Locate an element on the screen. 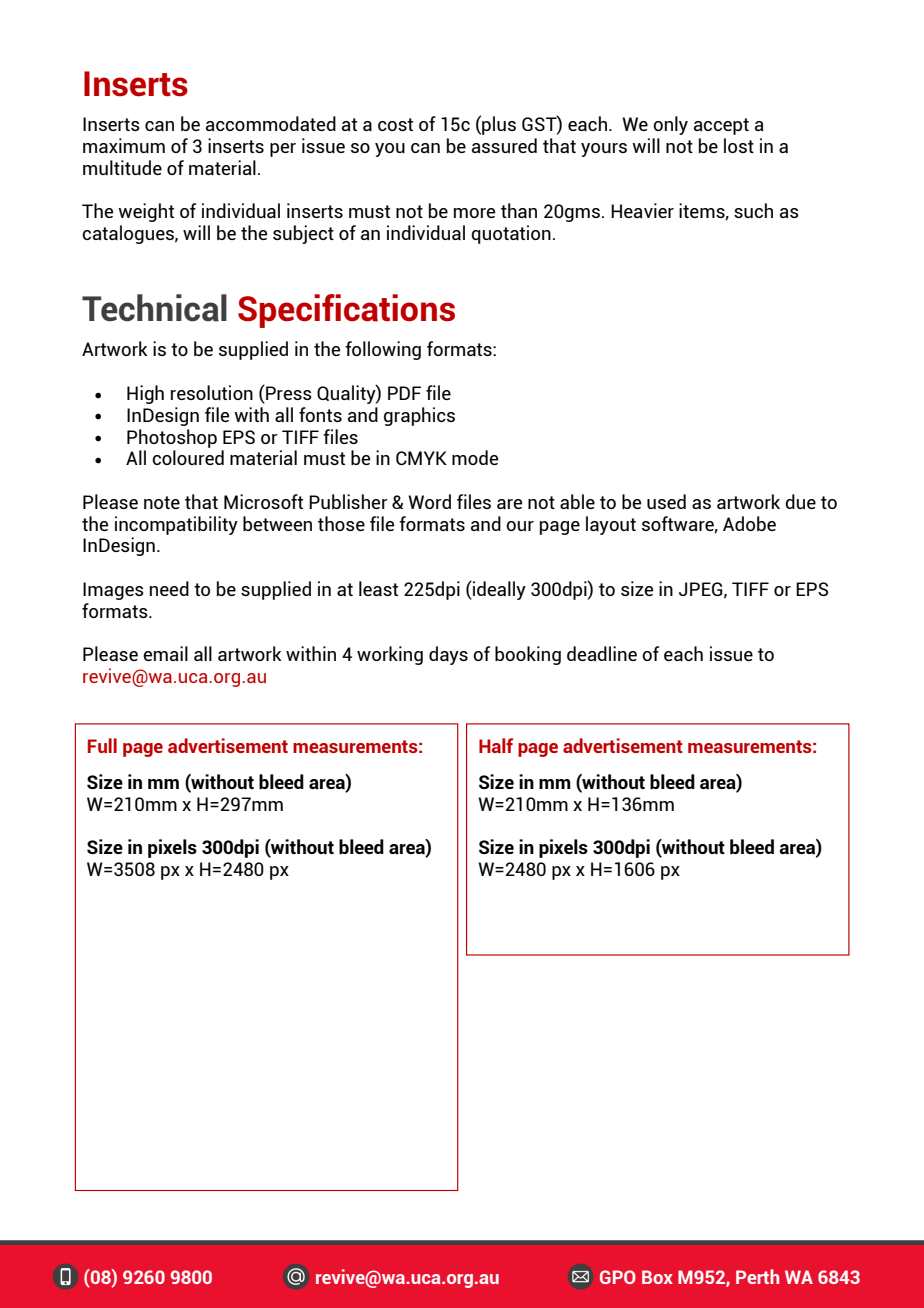  lost is located at coordinates (739, 145).
